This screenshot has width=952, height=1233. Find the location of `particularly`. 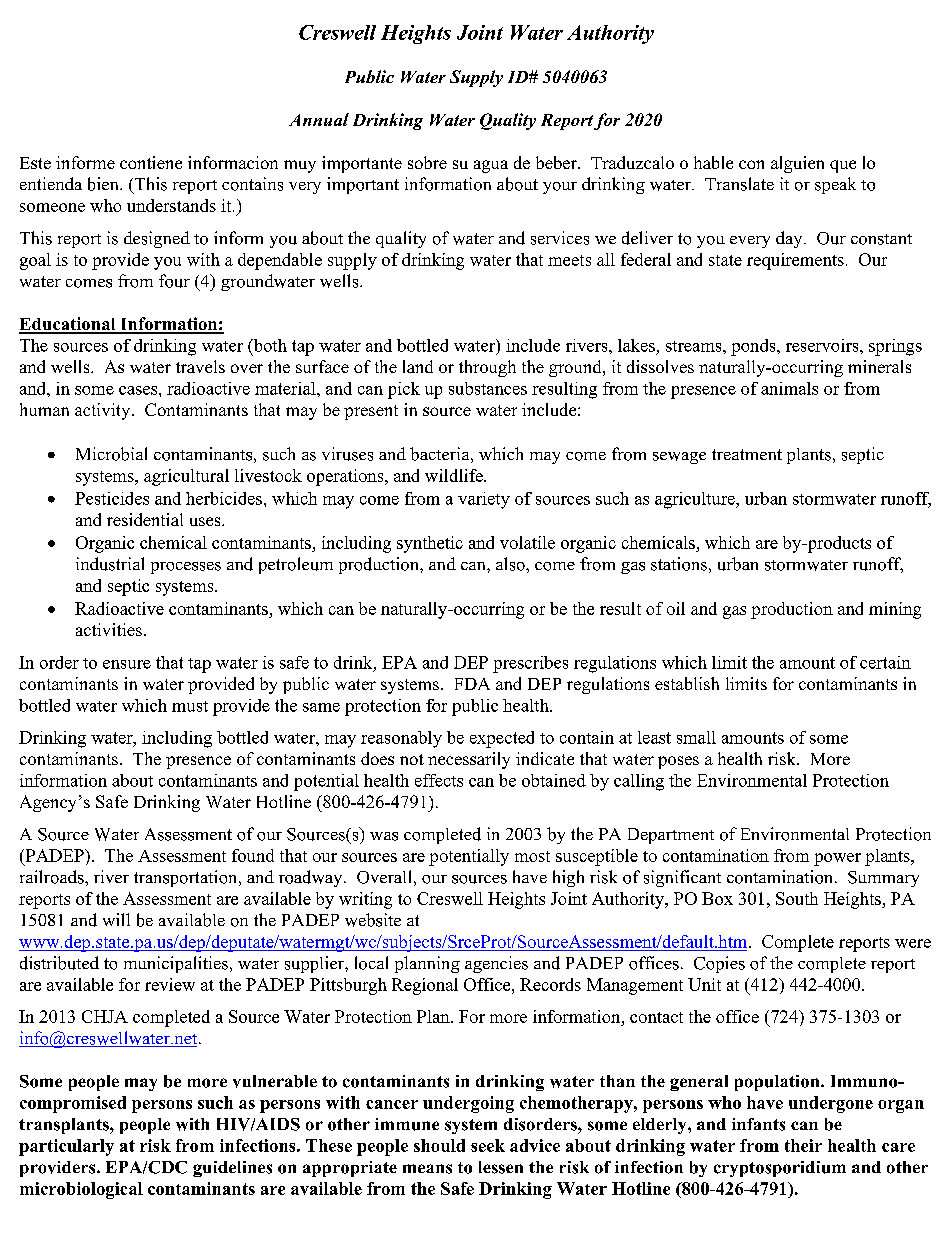

particularly is located at coordinates (66, 1147).
